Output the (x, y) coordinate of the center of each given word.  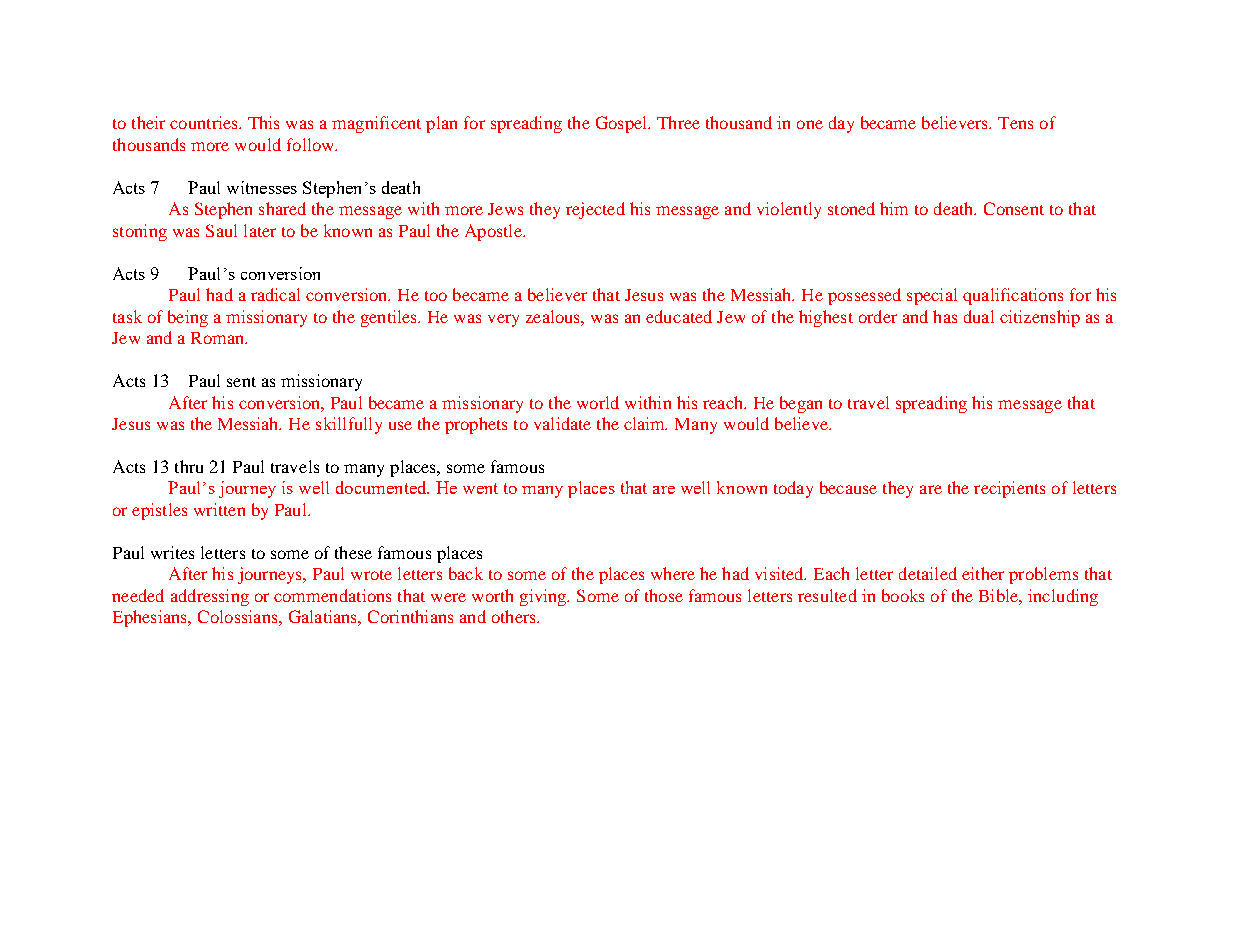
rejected (595, 210)
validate (562, 423)
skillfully (349, 425)
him (894, 208)
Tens (1015, 123)
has (945, 316)
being (188, 318)
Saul (221, 230)
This (263, 122)
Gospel (623, 124)
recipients (1009, 489)
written (219, 509)
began (801, 404)
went (480, 488)
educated (679, 316)
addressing (210, 597)
